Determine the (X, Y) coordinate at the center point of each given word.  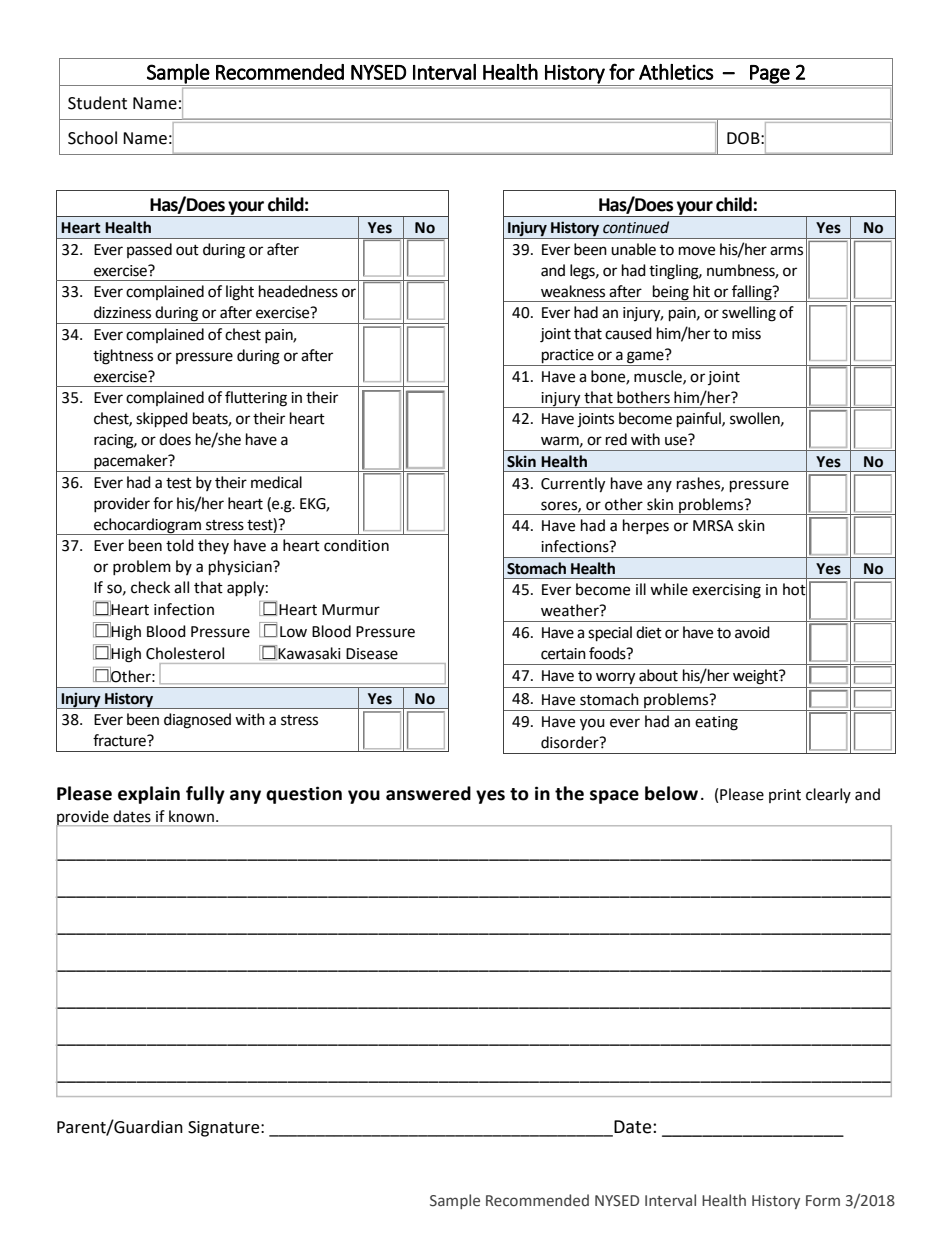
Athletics (676, 72)
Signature (225, 1129)
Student (97, 103)
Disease (372, 654)
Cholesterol (185, 653)
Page (770, 75)
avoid (752, 632)
